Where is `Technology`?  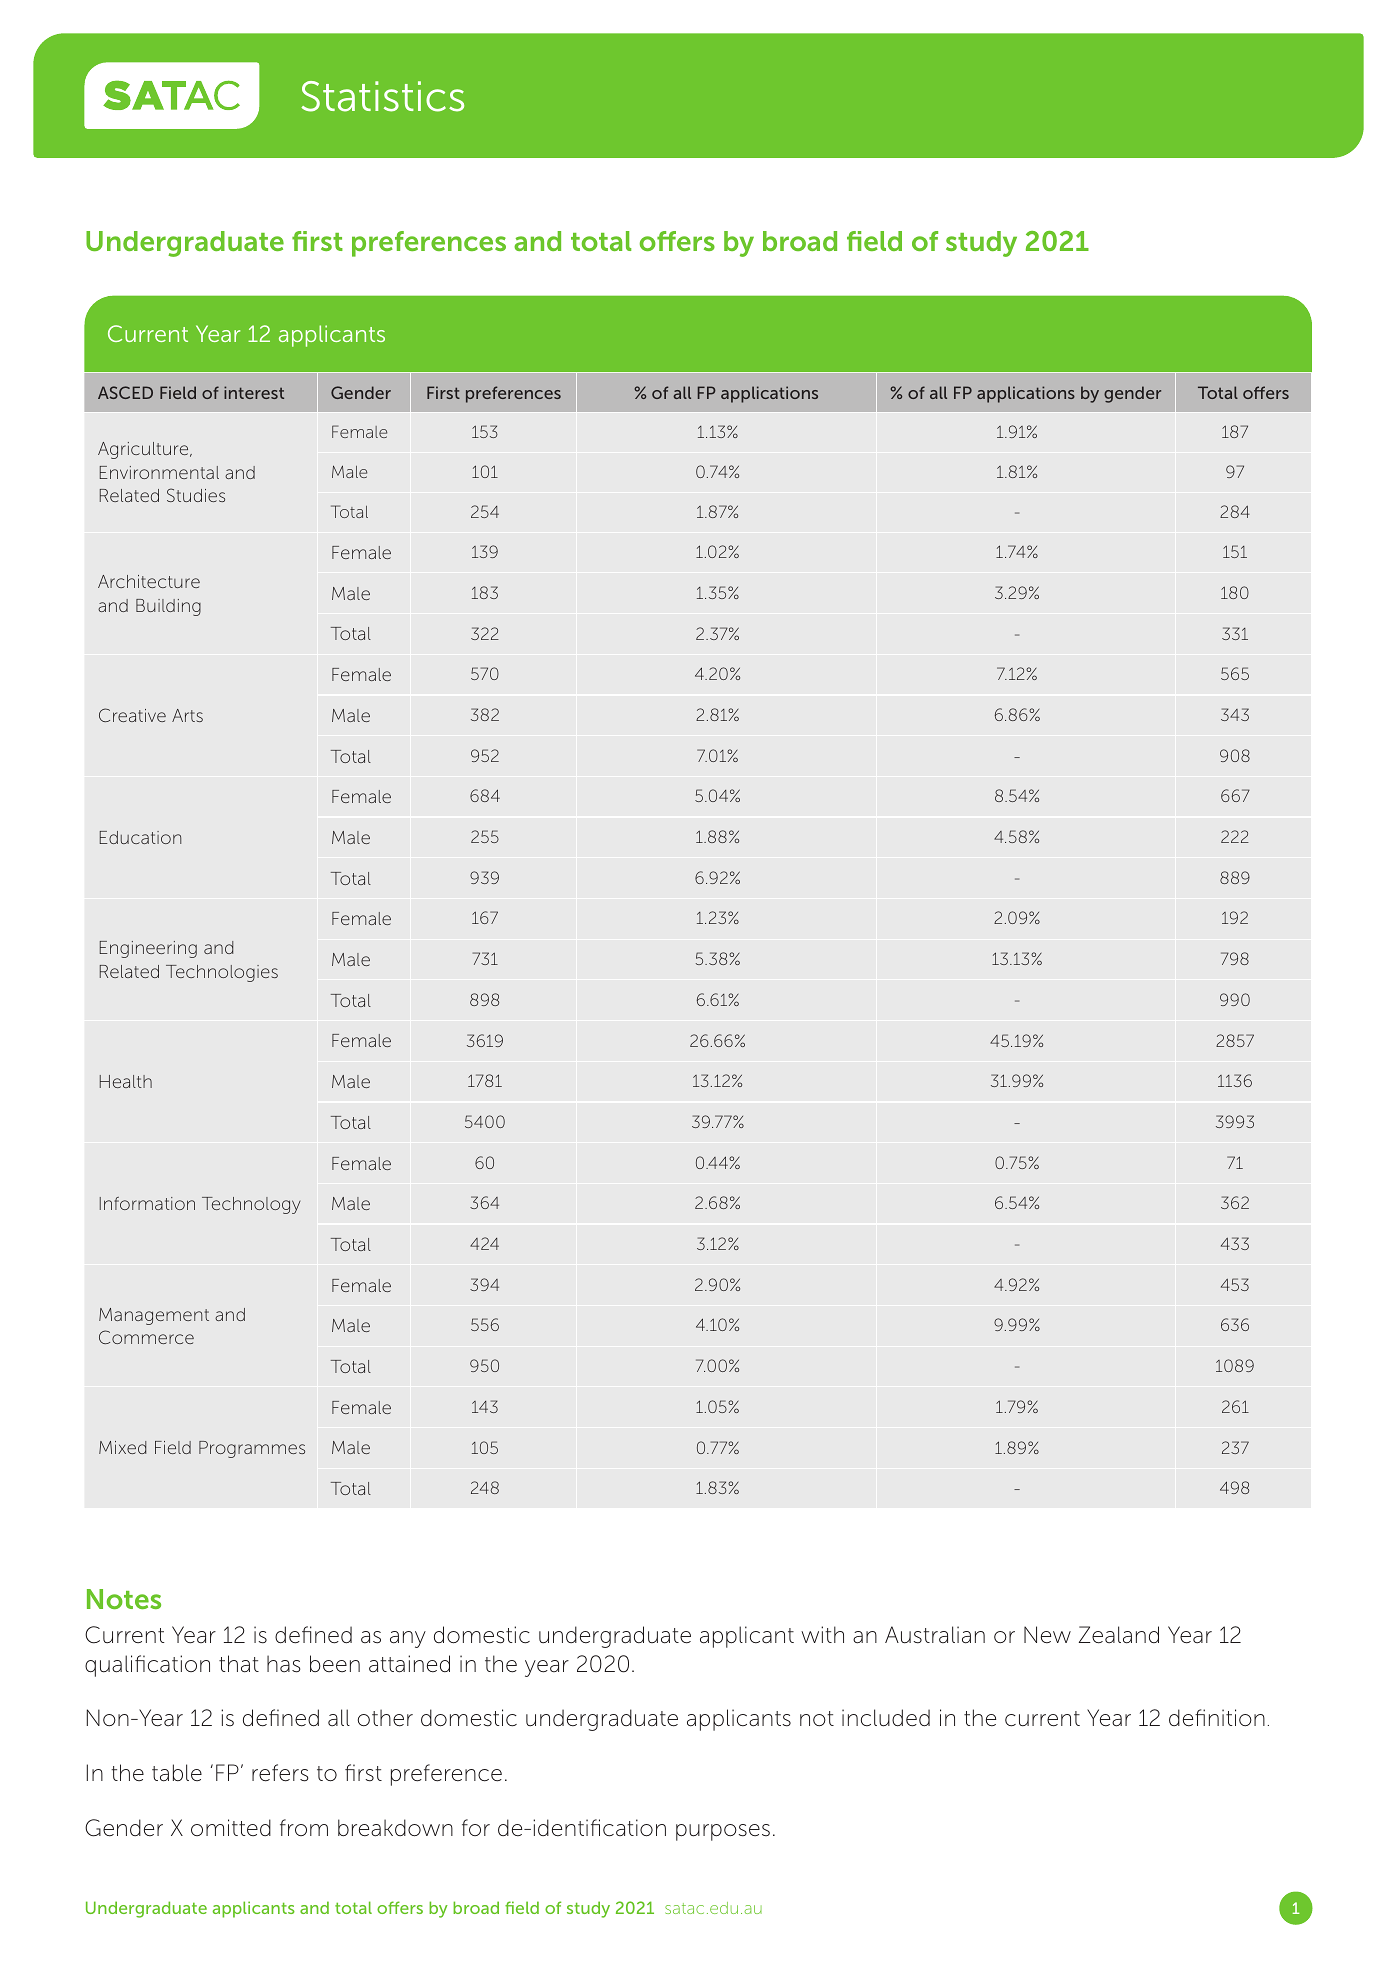 Technology is located at coordinates (251, 1205).
